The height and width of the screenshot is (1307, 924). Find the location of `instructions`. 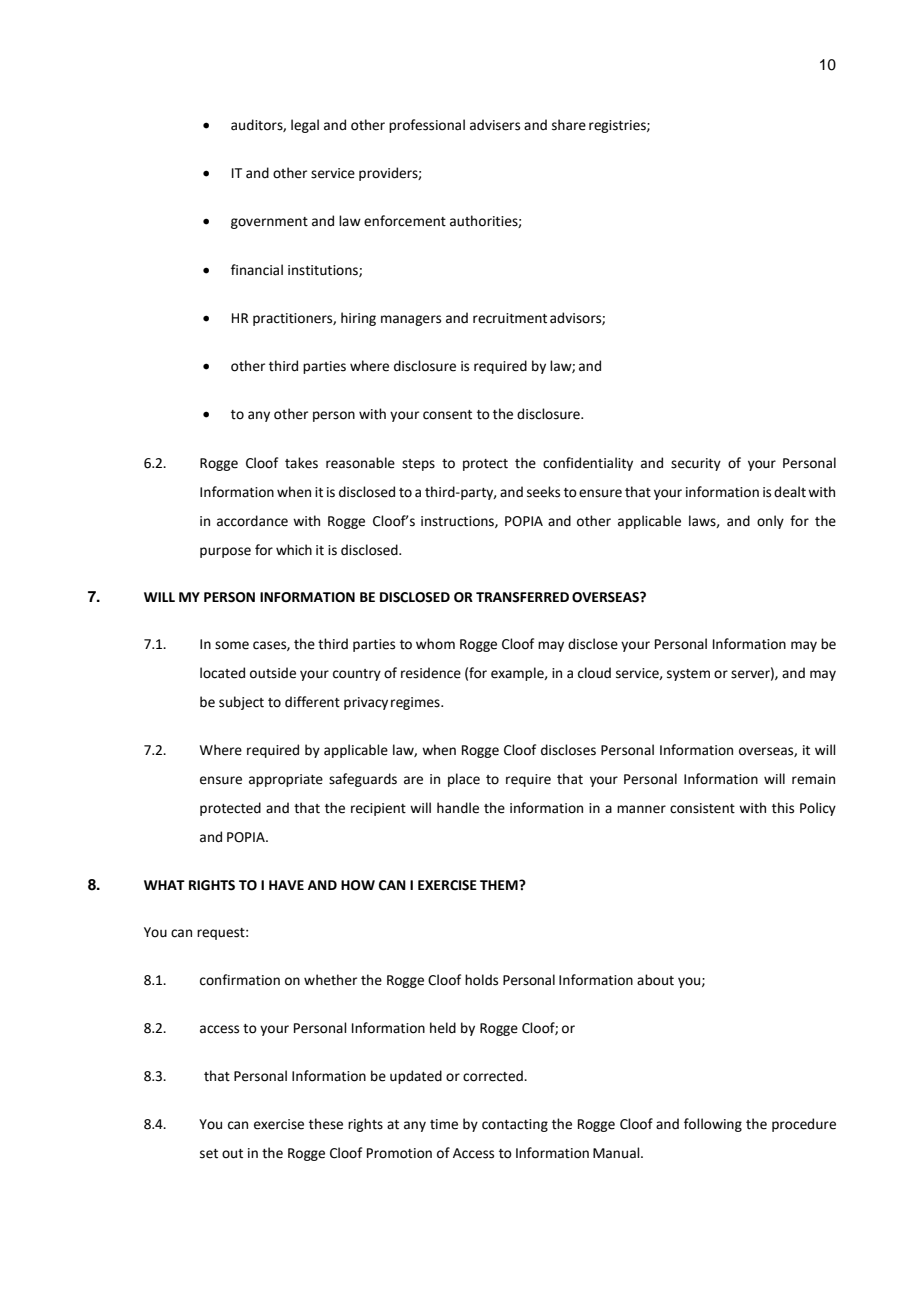

instructions is located at coordinates (458, 522).
